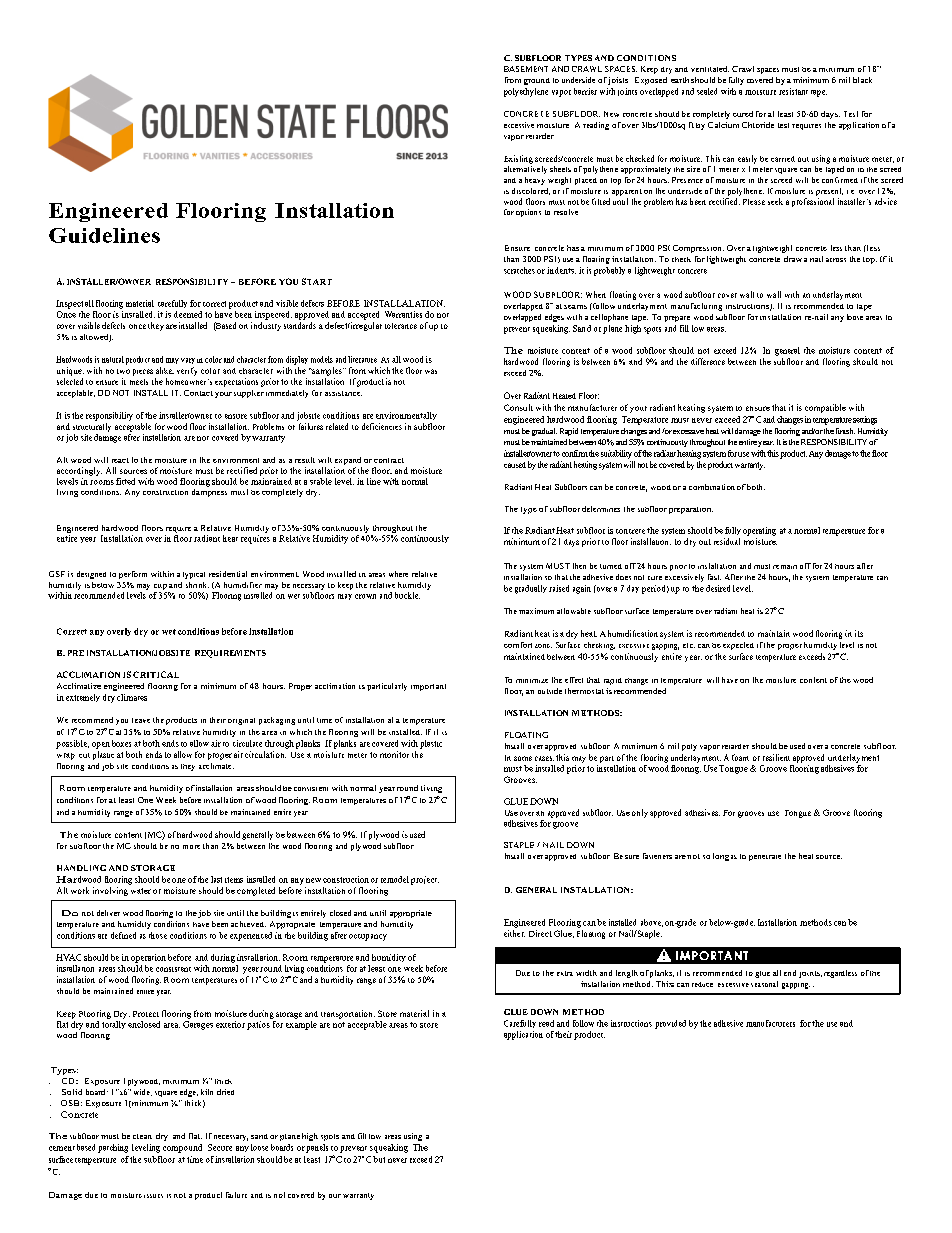 The width and height of the document is (952, 1233). I want to click on START, so click(317, 281).
